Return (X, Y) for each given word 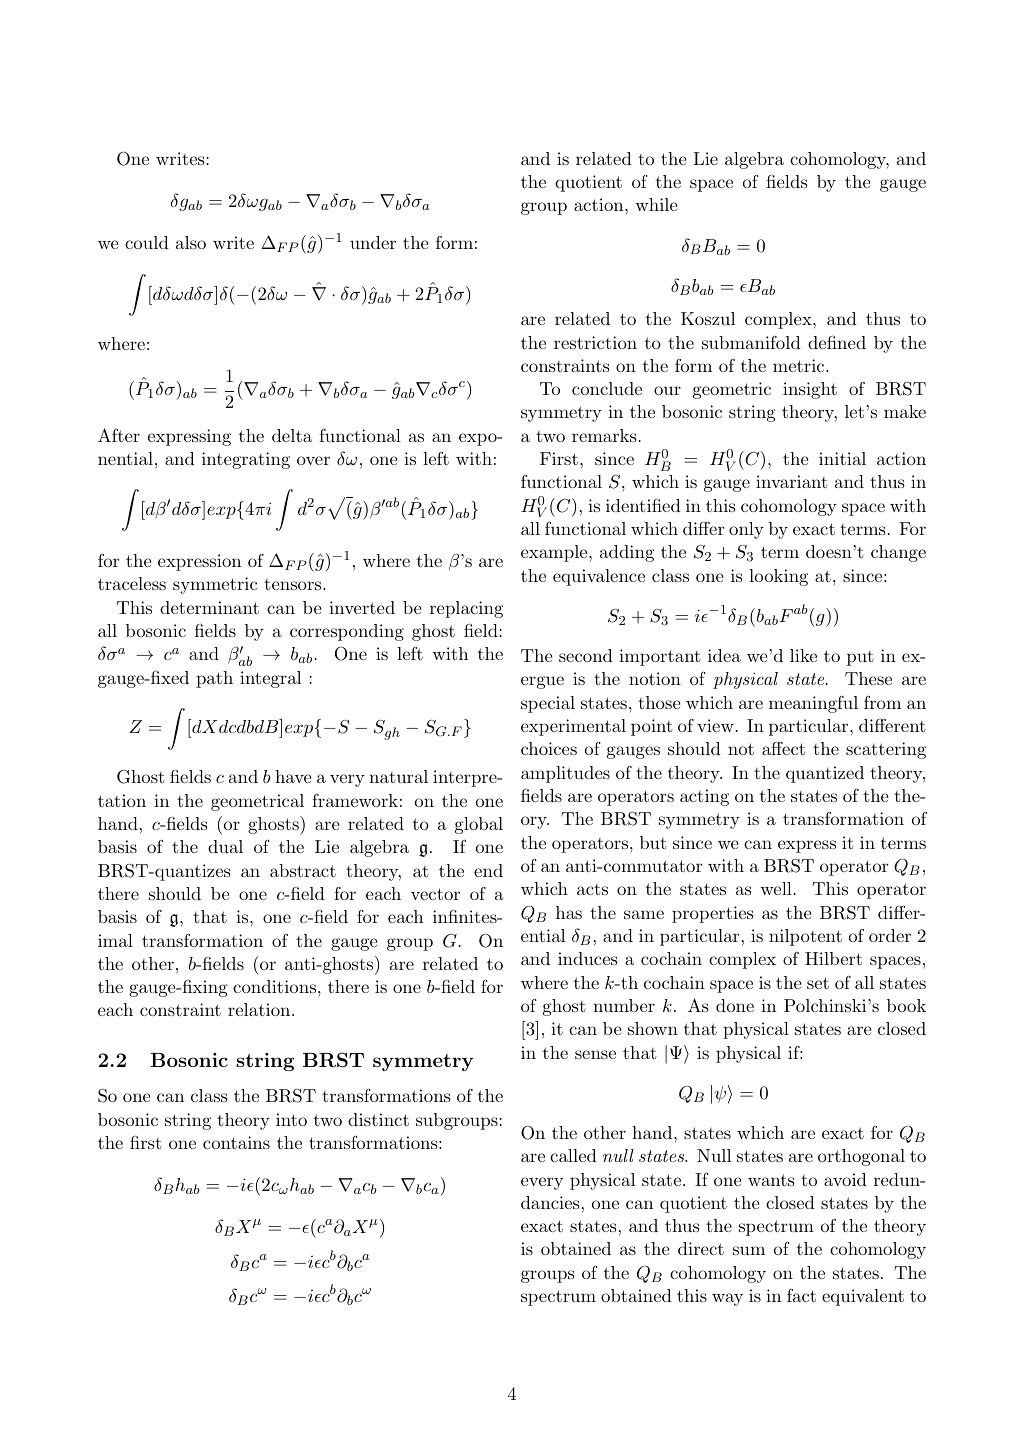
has (569, 912)
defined (837, 342)
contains (236, 1142)
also (191, 242)
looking (778, 577)
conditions (274, 986)
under (373, 242)
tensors (292, 584)
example (555, 553)
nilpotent (805, 937)
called (573, 1155)
